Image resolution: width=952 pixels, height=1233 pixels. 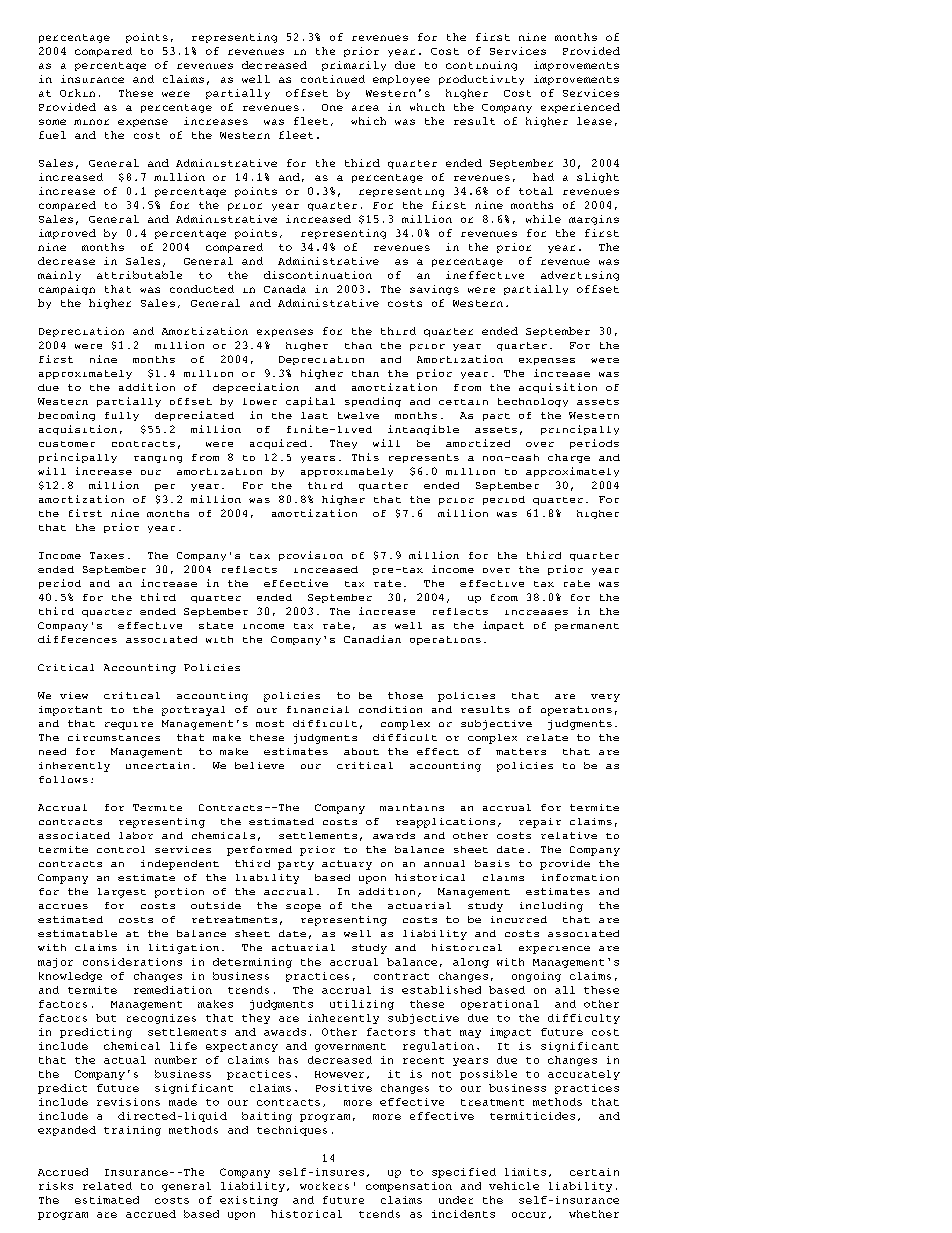 What do you see at coordinates (594, 121) in the screenshot?
I see `lease` at bounding box center [594, 121].
